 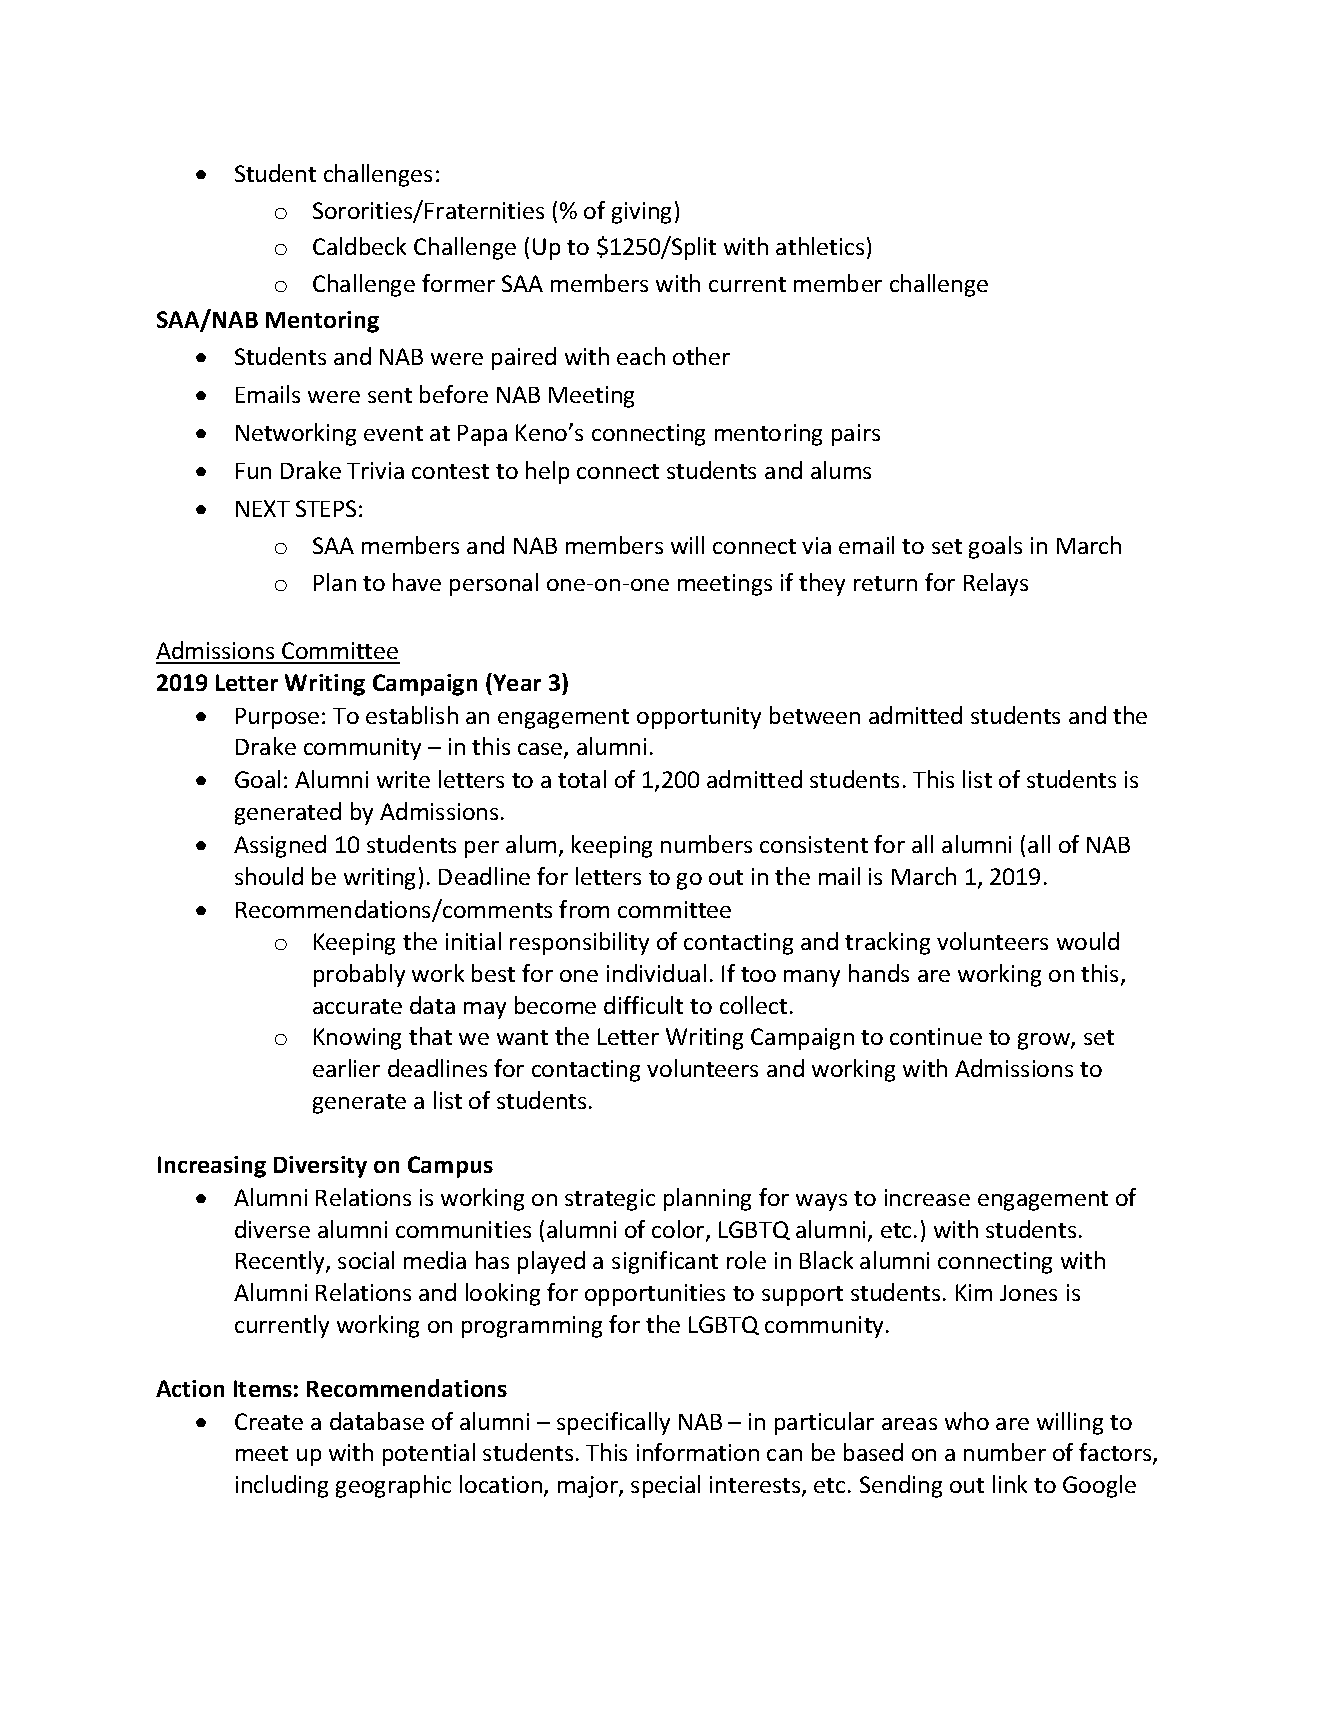 What do you see at coordinates (269, 1421) in the page?
I see `Create` at bounding box center [269, 1421].
